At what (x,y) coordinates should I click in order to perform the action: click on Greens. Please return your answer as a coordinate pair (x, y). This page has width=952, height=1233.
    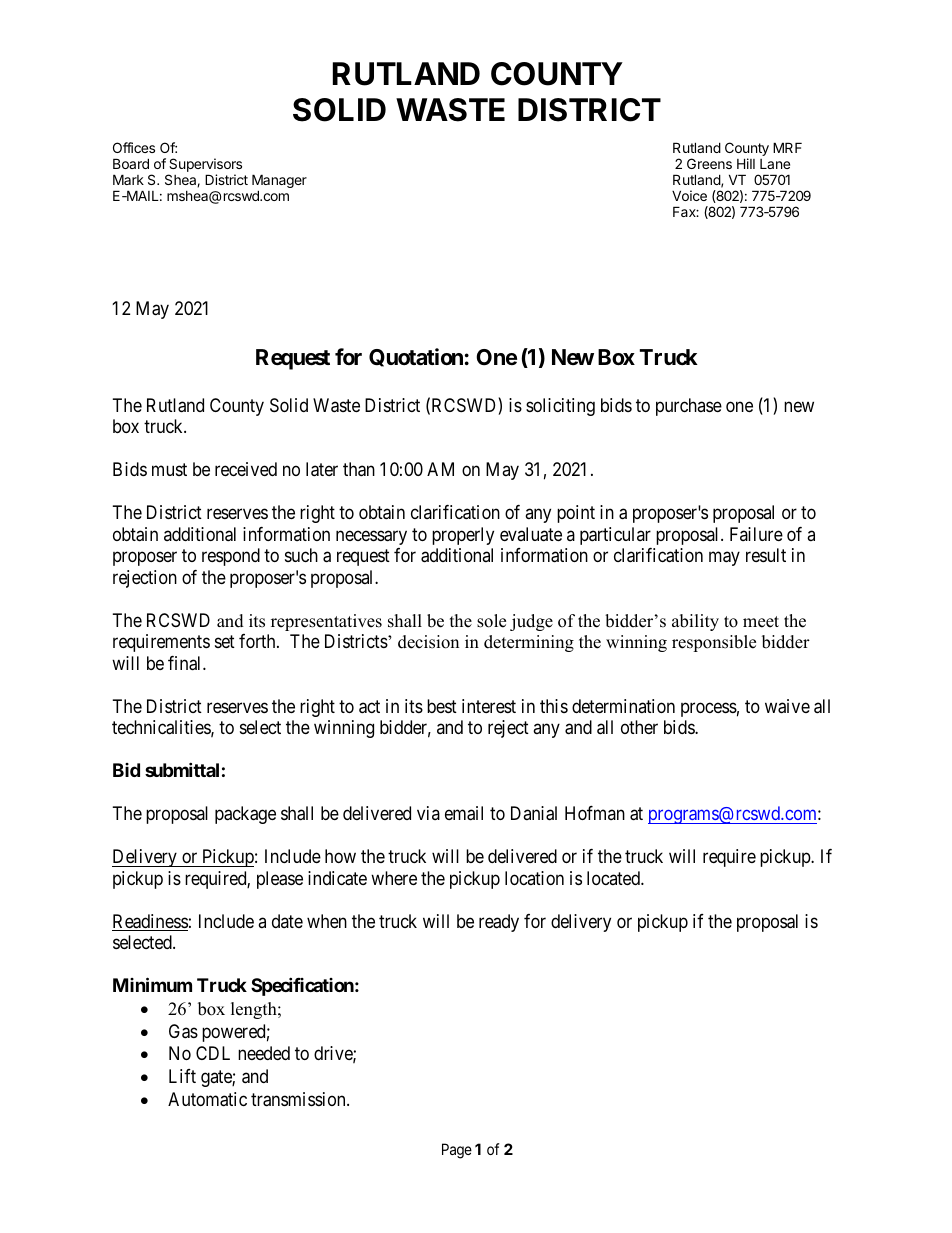
    Looking at the image, I should click on (709, 163).
